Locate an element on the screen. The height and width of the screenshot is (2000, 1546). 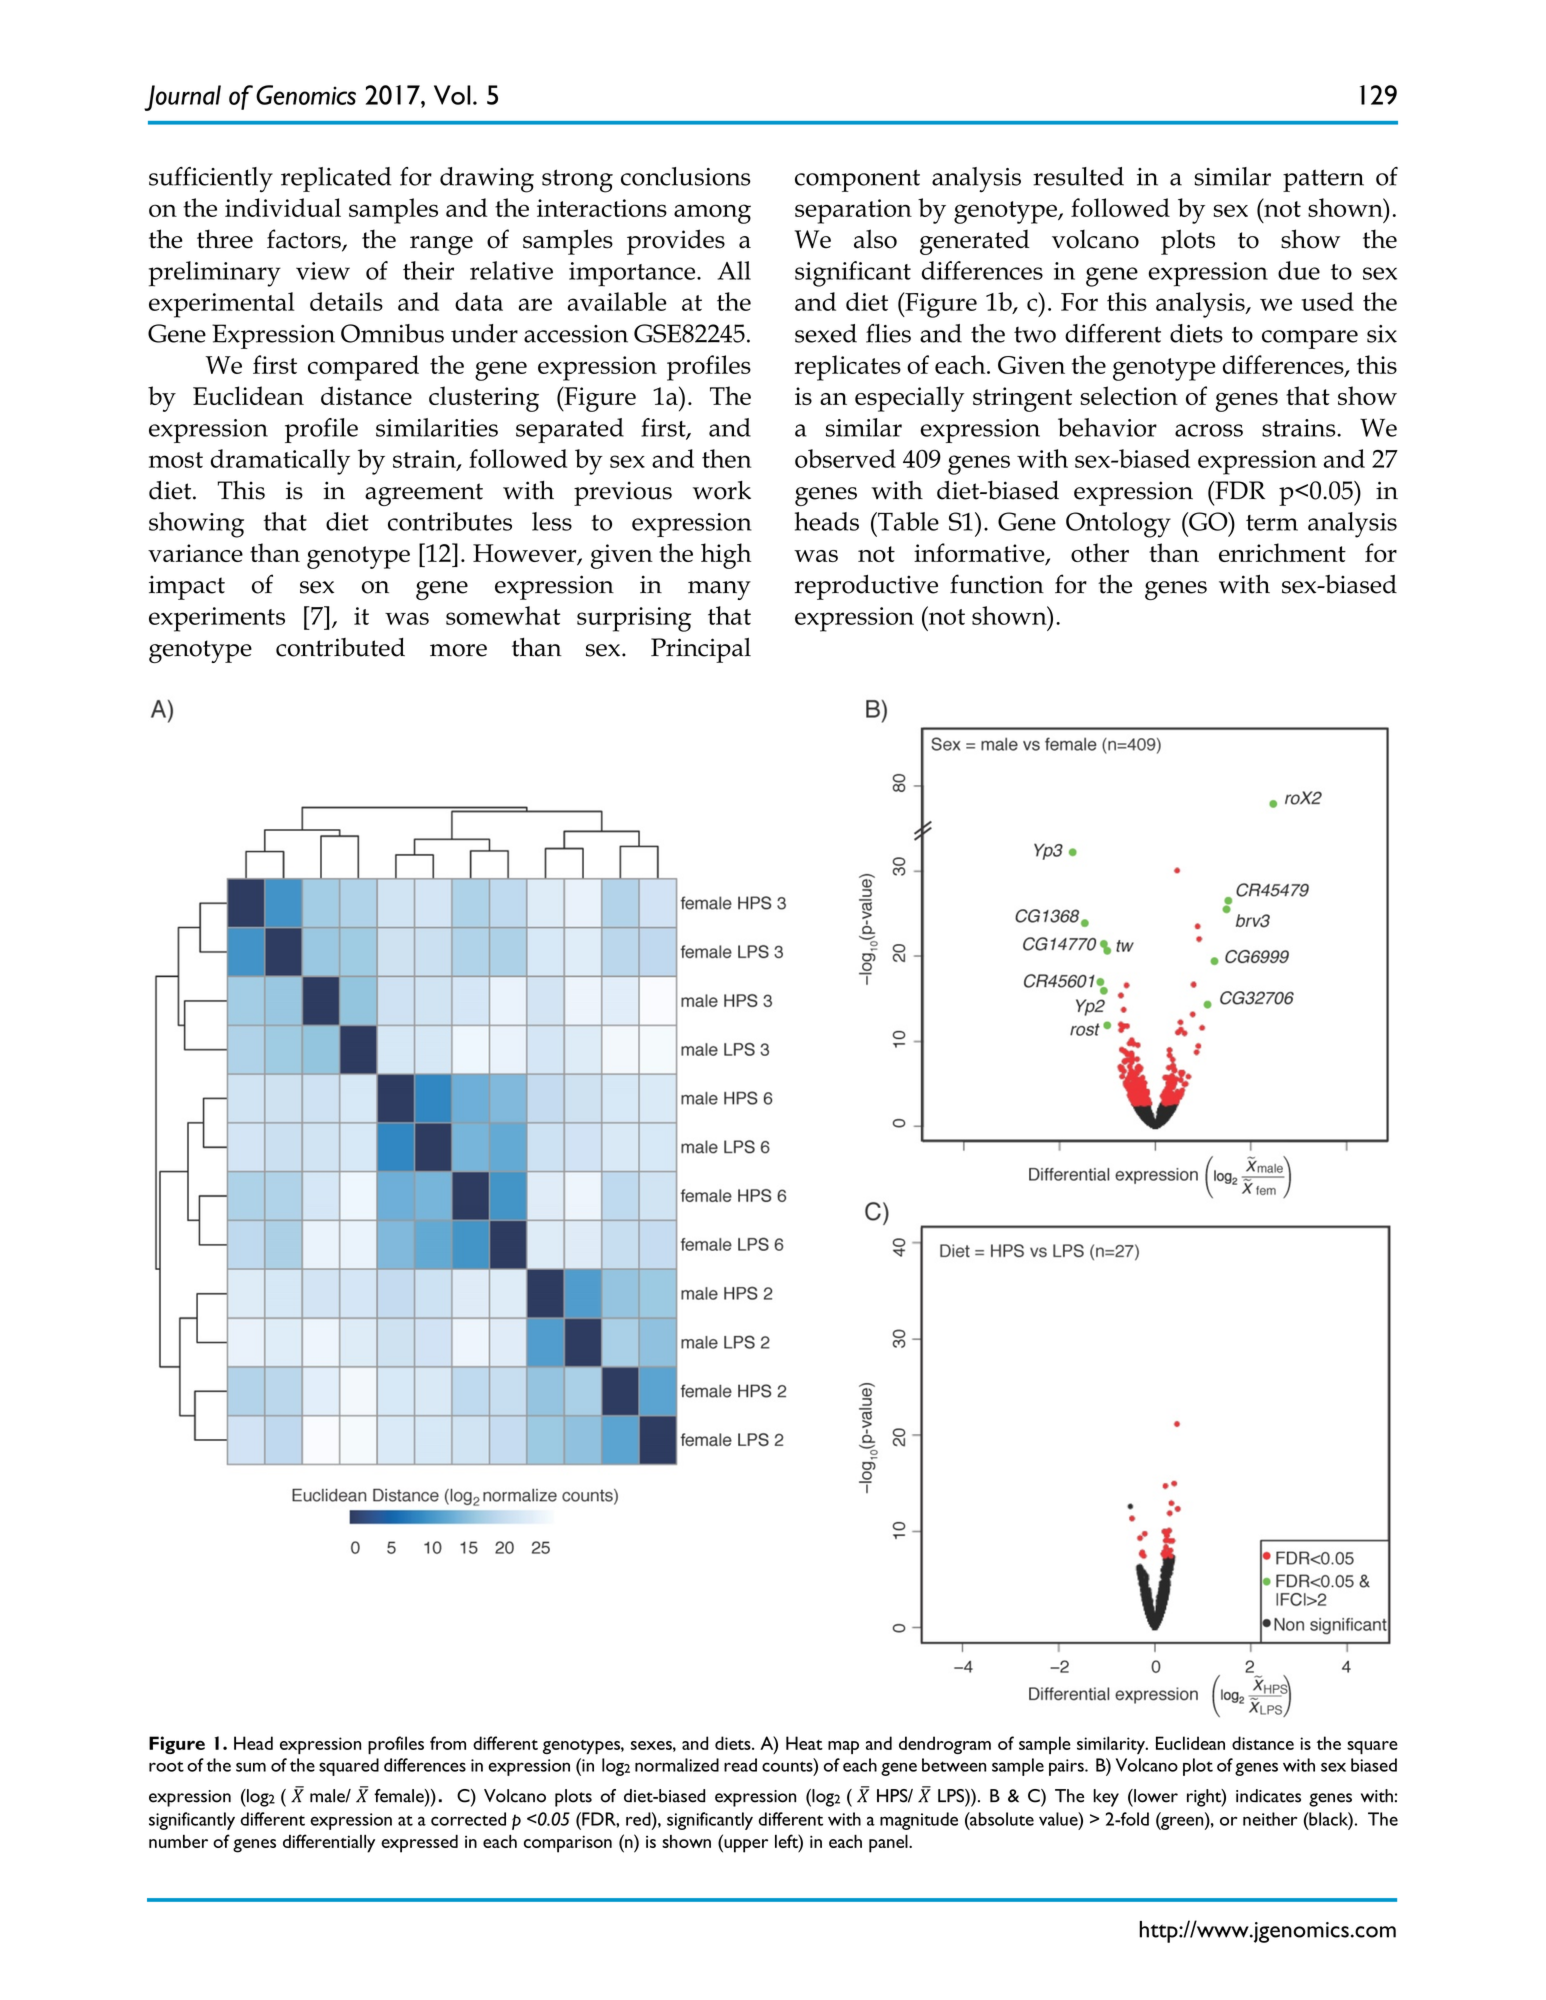
function is located at coordinates (997, 584).
